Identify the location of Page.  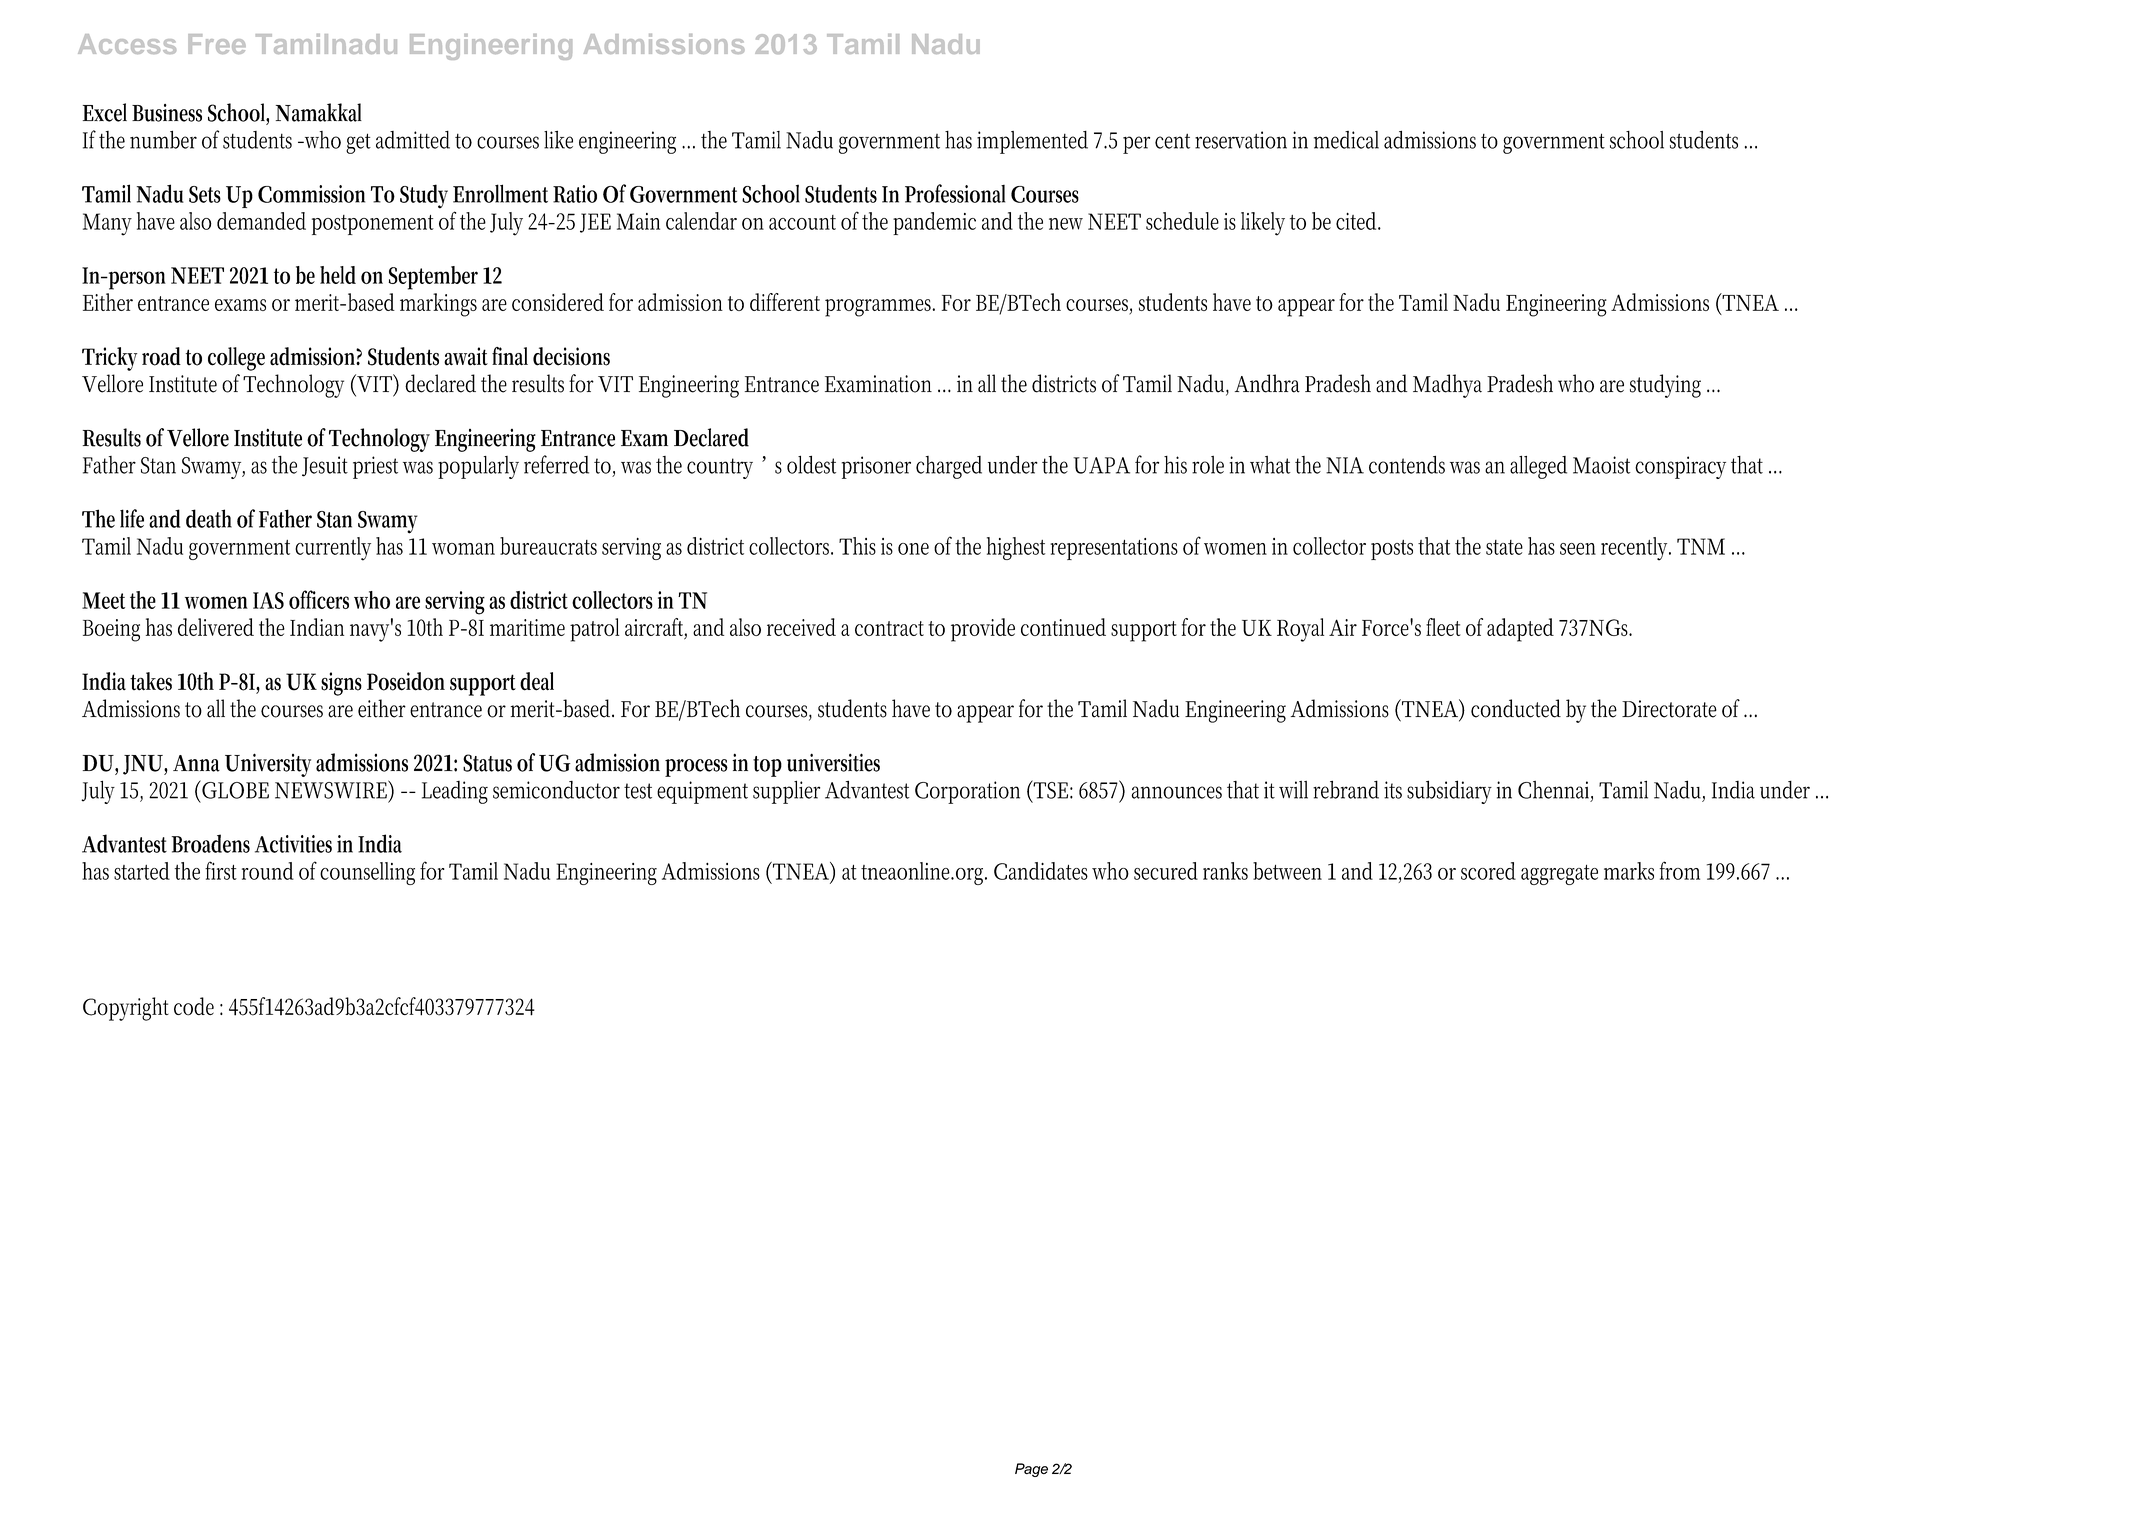
(1031, 1470).
